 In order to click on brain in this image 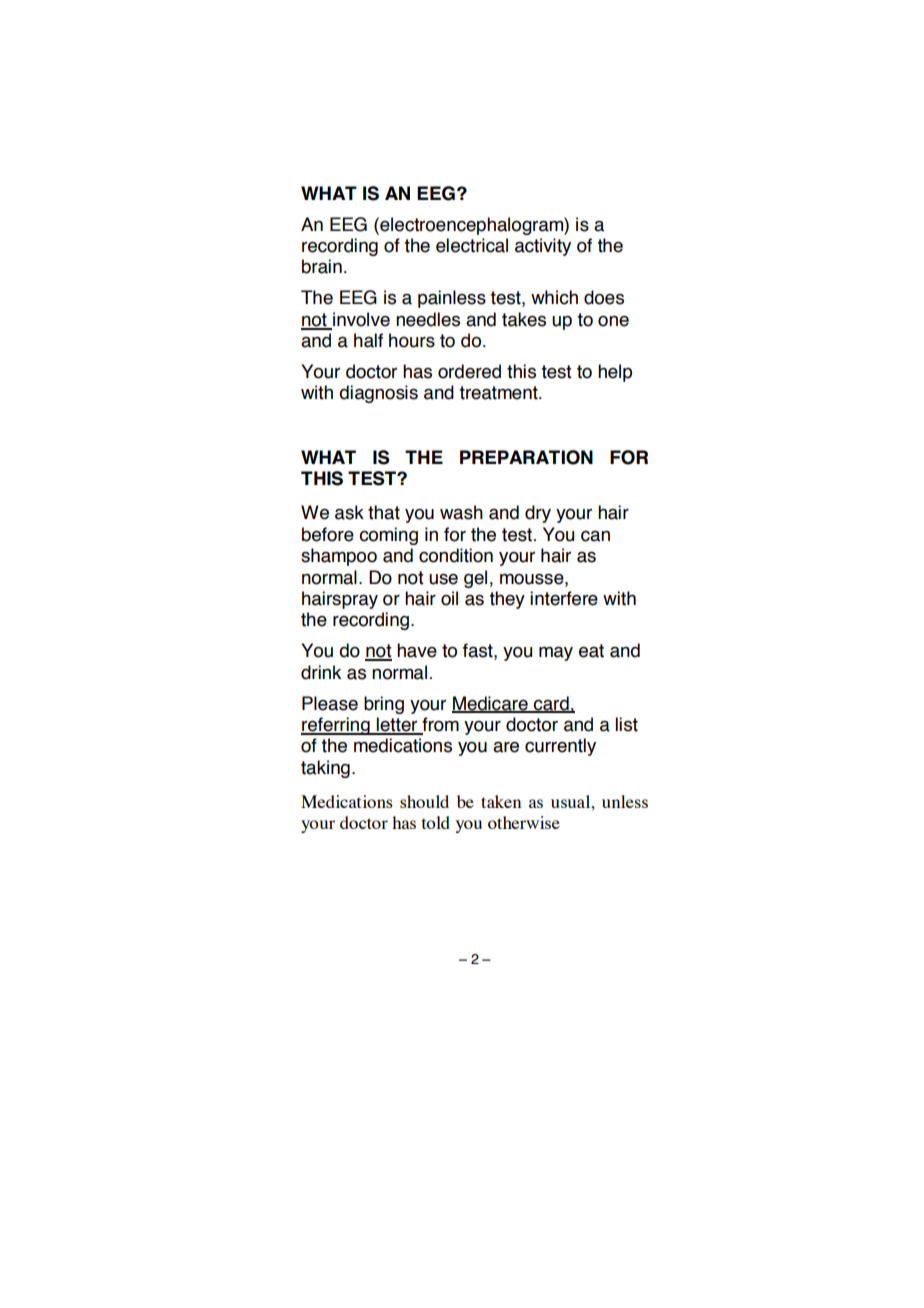, I will do `click(322, 266)`.
